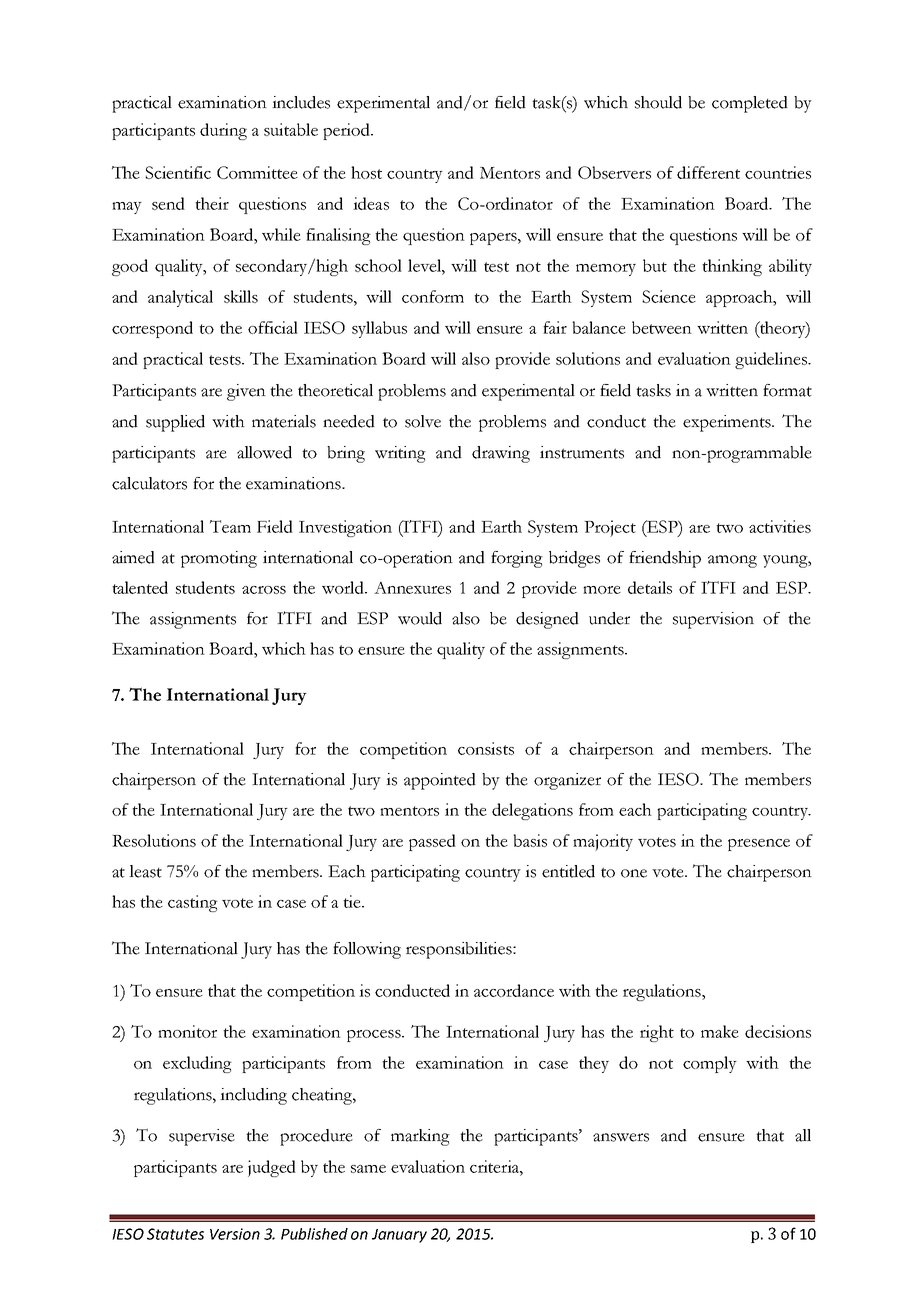  What do you see at coordinates (432, 842) in the screenshot?
I see `passed` at bounding box center [432, 842].
